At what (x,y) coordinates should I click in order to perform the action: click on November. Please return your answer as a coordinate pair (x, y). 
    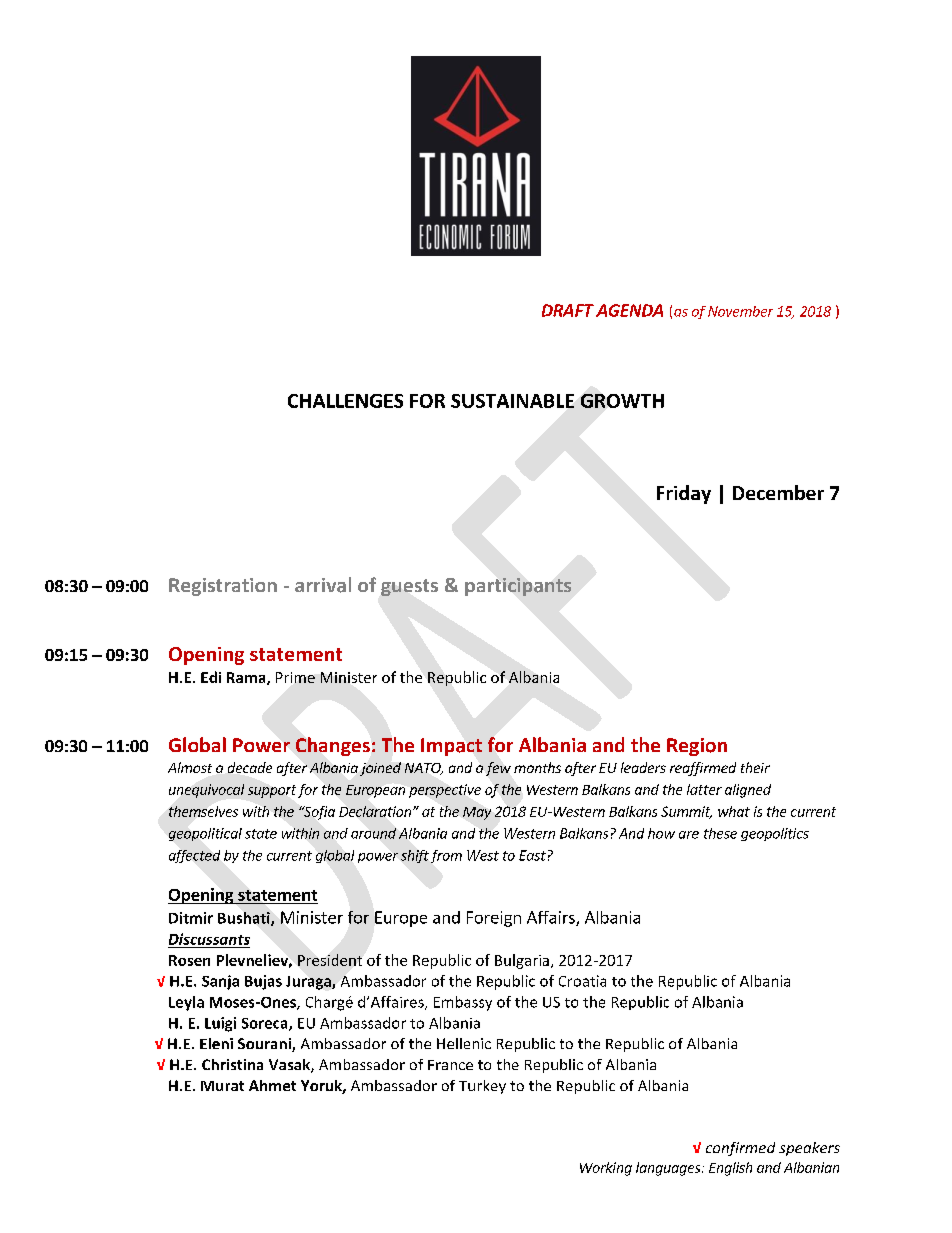
    Looking at the image, I should click on (740, 311).
